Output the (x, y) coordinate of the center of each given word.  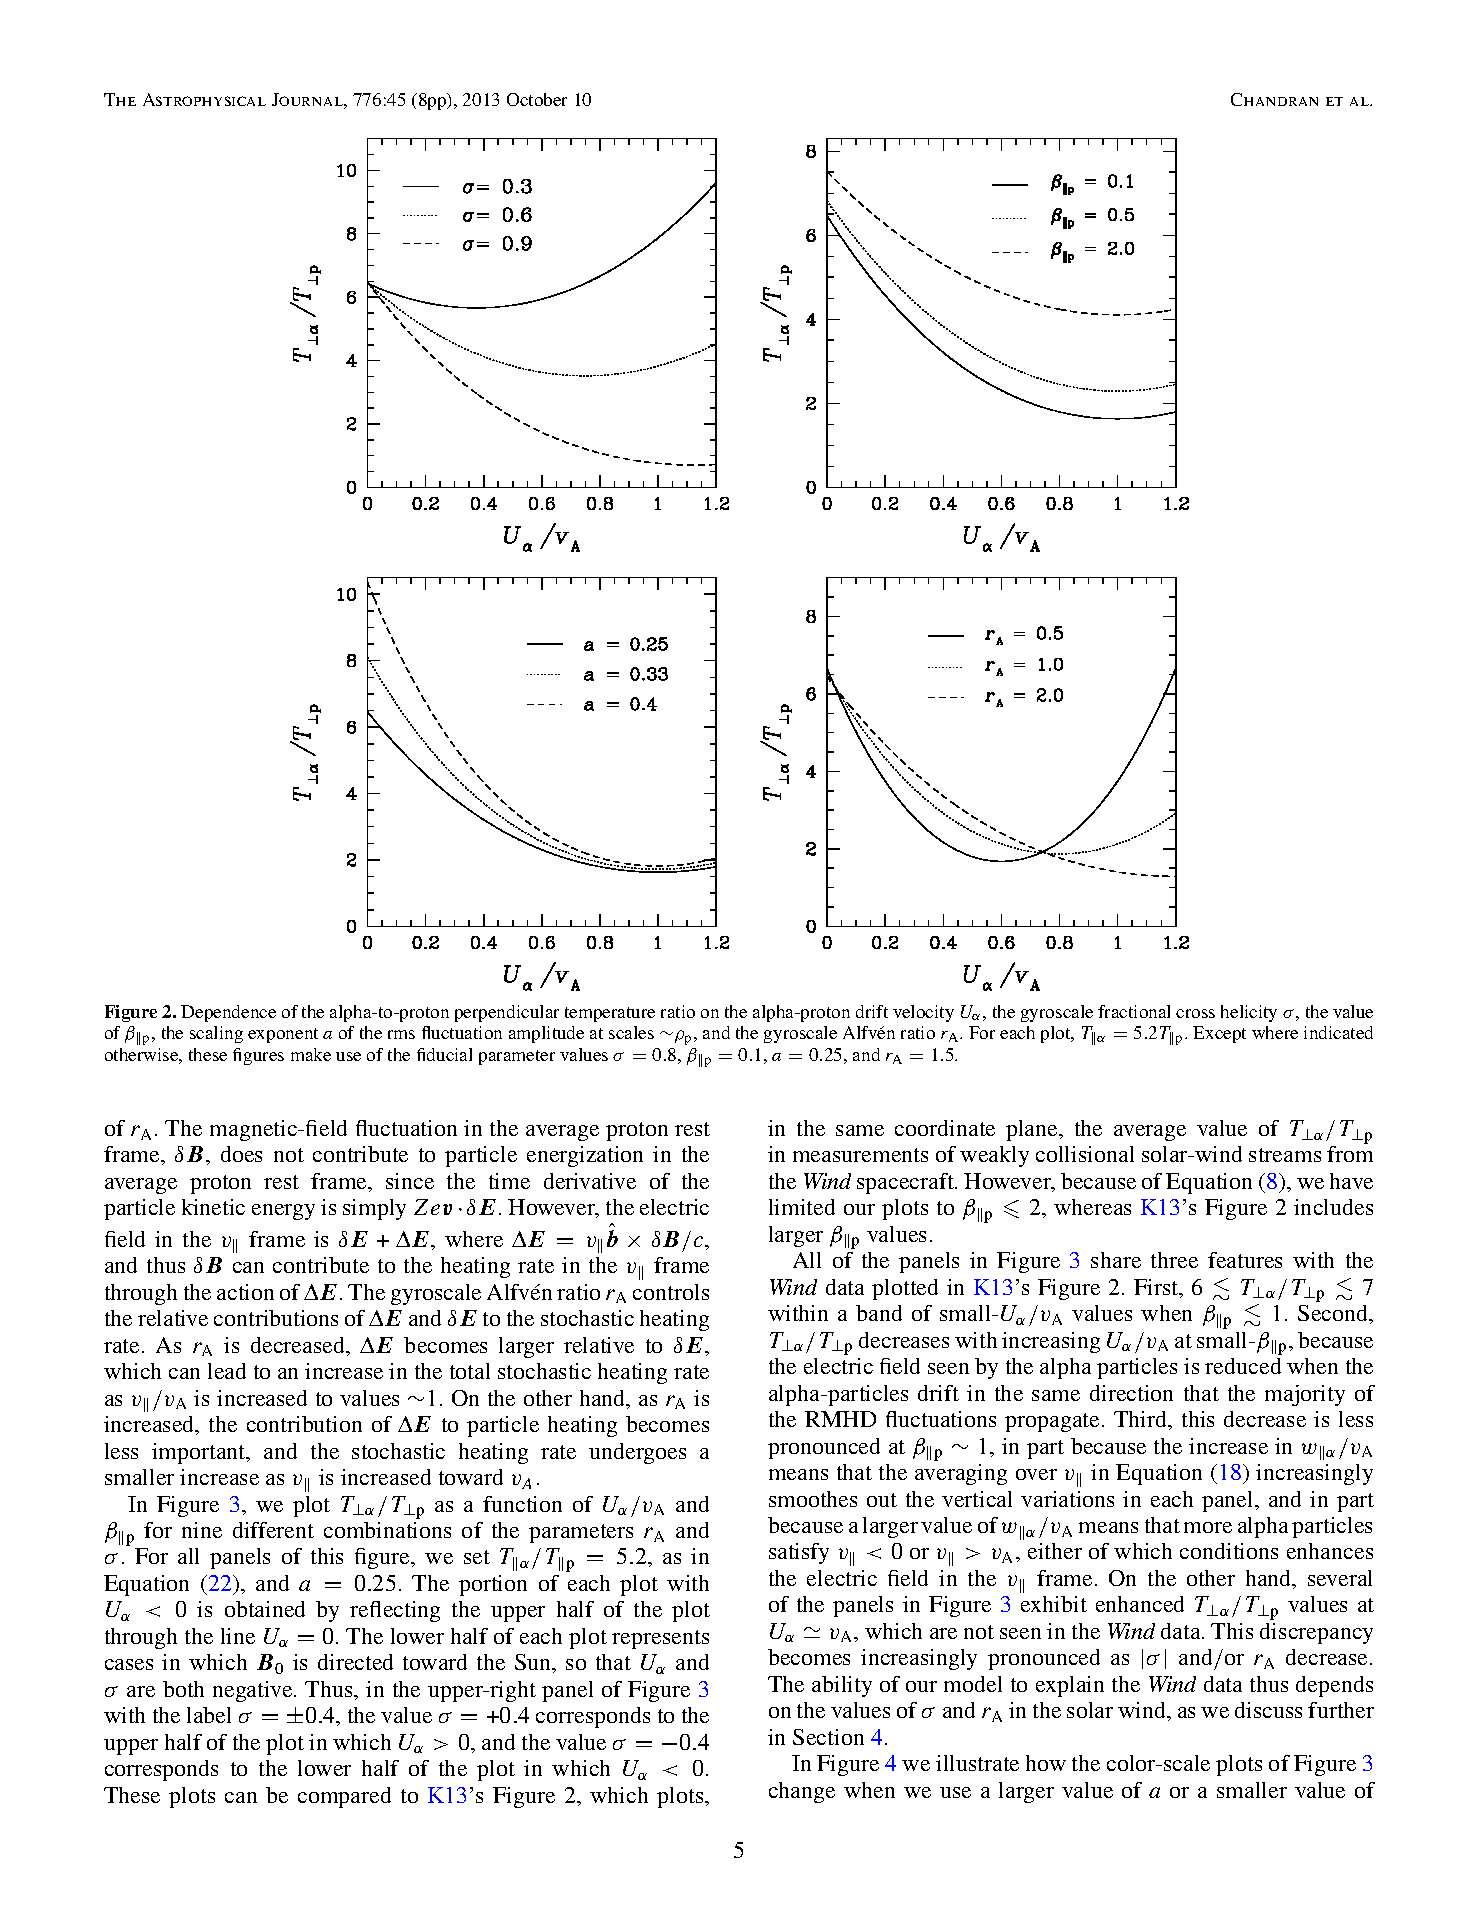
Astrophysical (204, 99)
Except (1219, 1034)
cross (1195, 1013)
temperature (610, 1014)
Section (828, 1737)
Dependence (228, 1013)
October (537, 99)
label (209, 1715)
